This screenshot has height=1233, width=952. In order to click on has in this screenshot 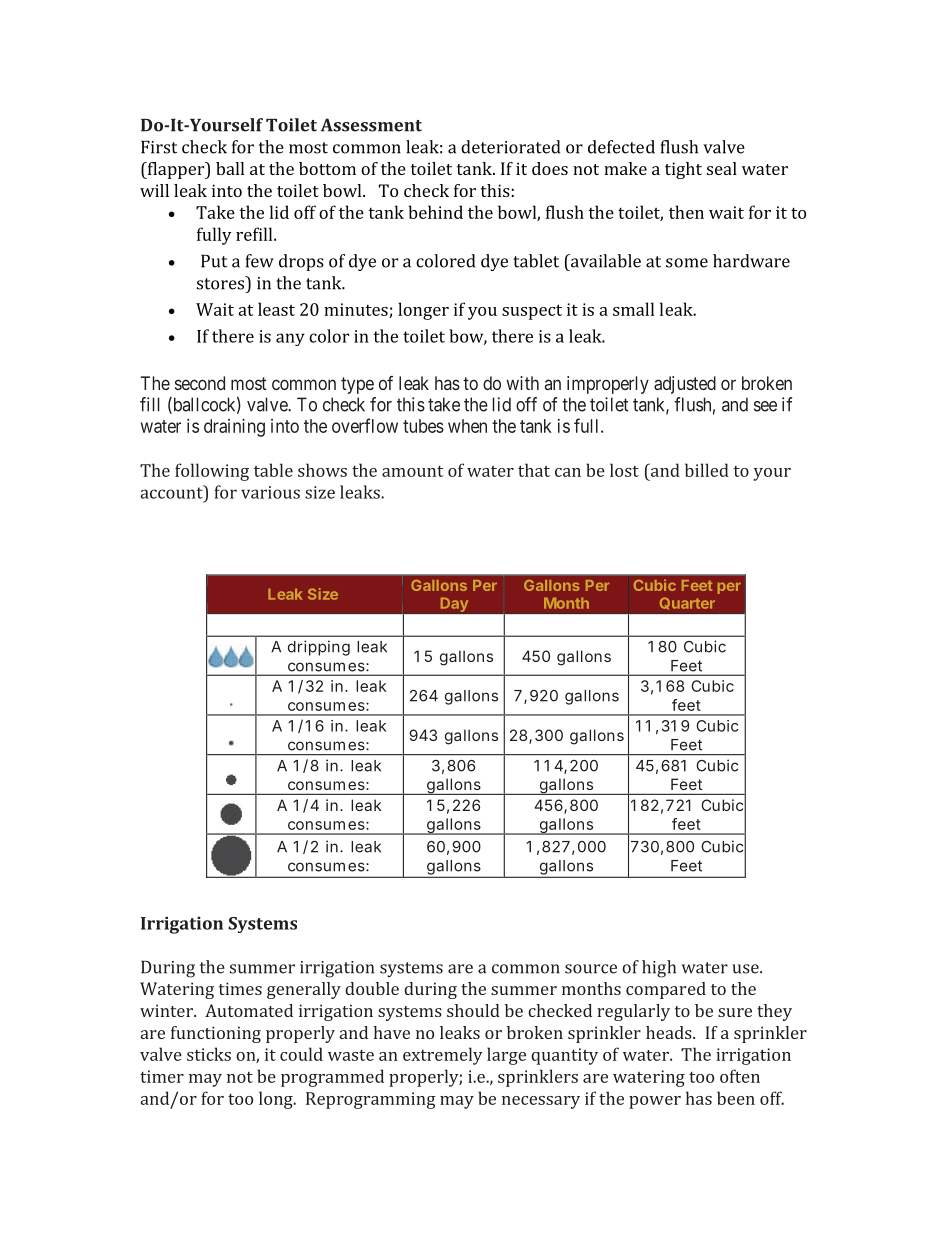, I will do `click(447, 383)`.
